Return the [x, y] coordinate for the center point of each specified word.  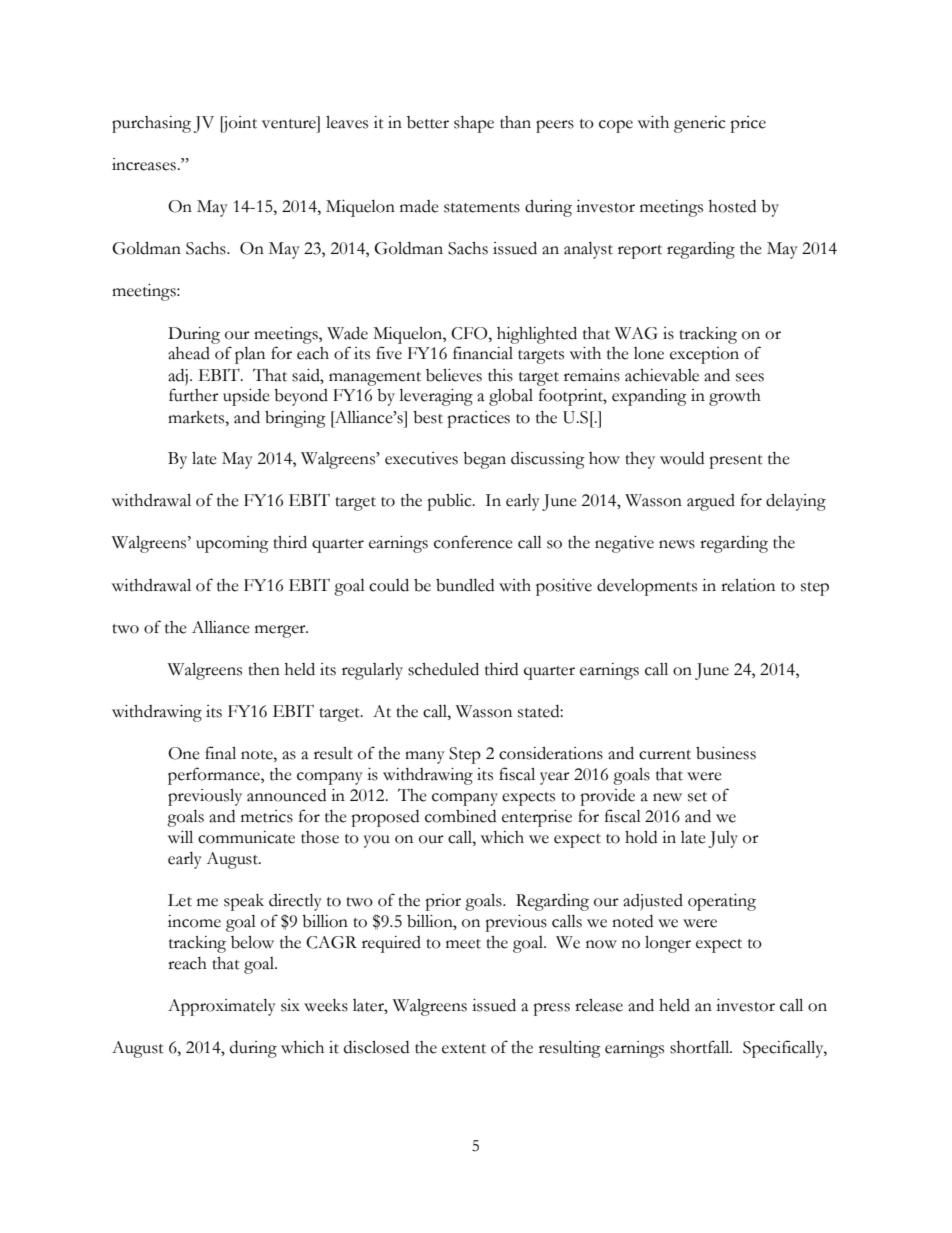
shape [474, 124]
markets [197, 417]
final [220, 753]
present [736, 462]
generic [700, 124]
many [425, 757]
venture [289, 124]
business [726, 753]
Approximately [222, 1007]
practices [478, 419]
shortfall [701, 1047]
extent [464, 1049]
